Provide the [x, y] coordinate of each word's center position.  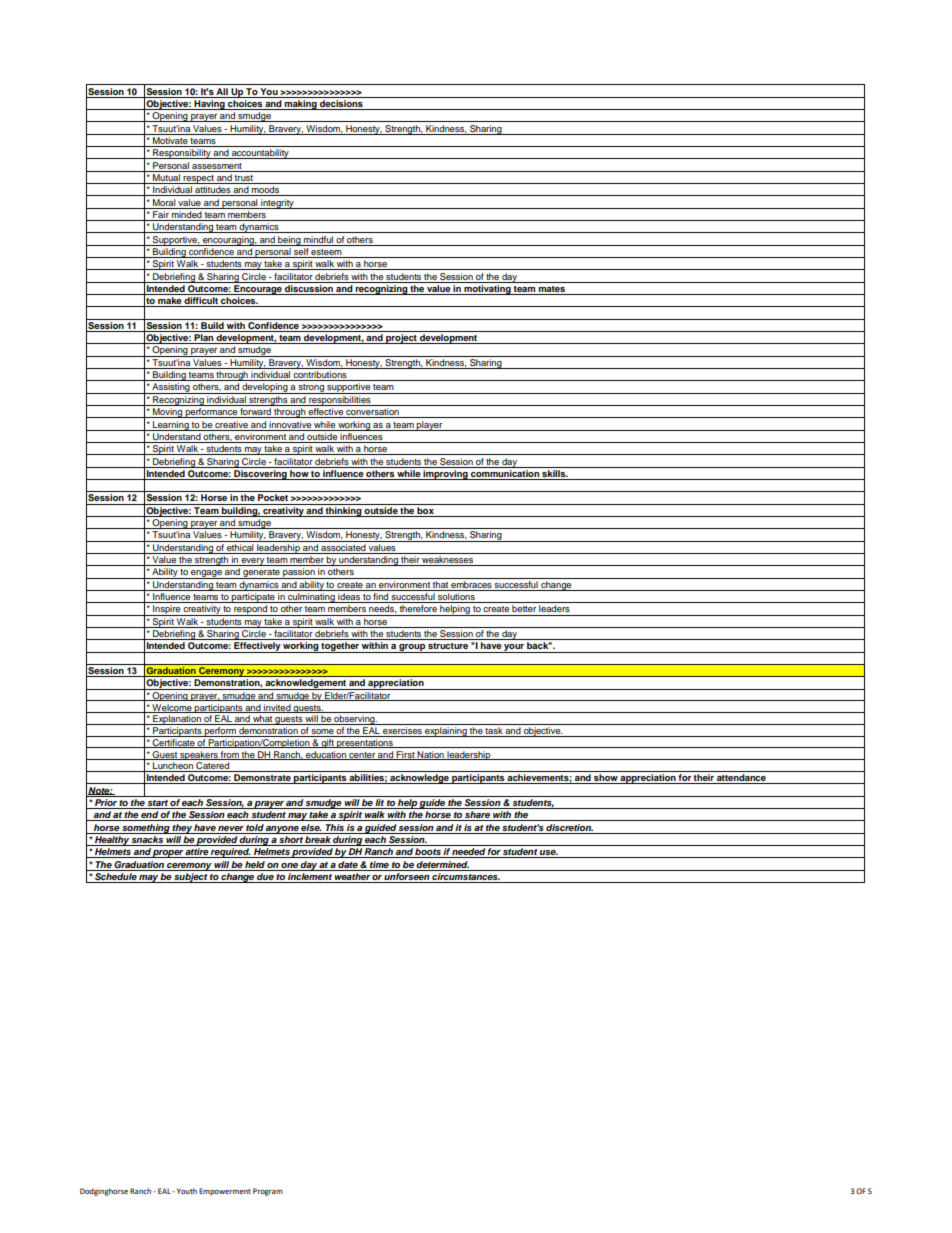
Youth [187, 1191]
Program [268, 1192]
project [401, 339]
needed [469, 853]
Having [209, 105]
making [301, 105]
